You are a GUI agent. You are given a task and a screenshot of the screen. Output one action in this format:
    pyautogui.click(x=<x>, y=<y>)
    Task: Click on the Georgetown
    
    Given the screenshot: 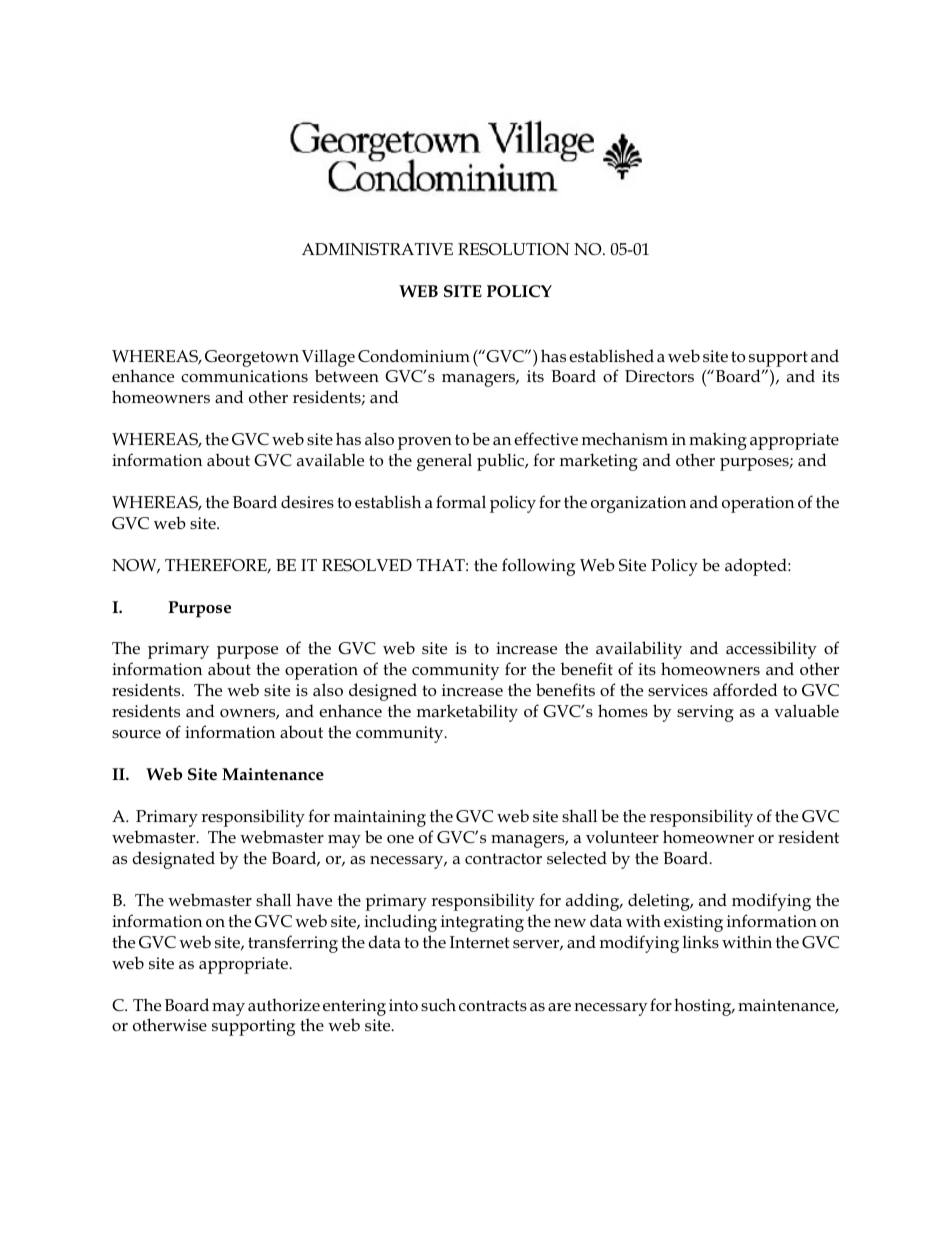 What is the action you would take?
    pyautogui.click(x=252, y=358)
